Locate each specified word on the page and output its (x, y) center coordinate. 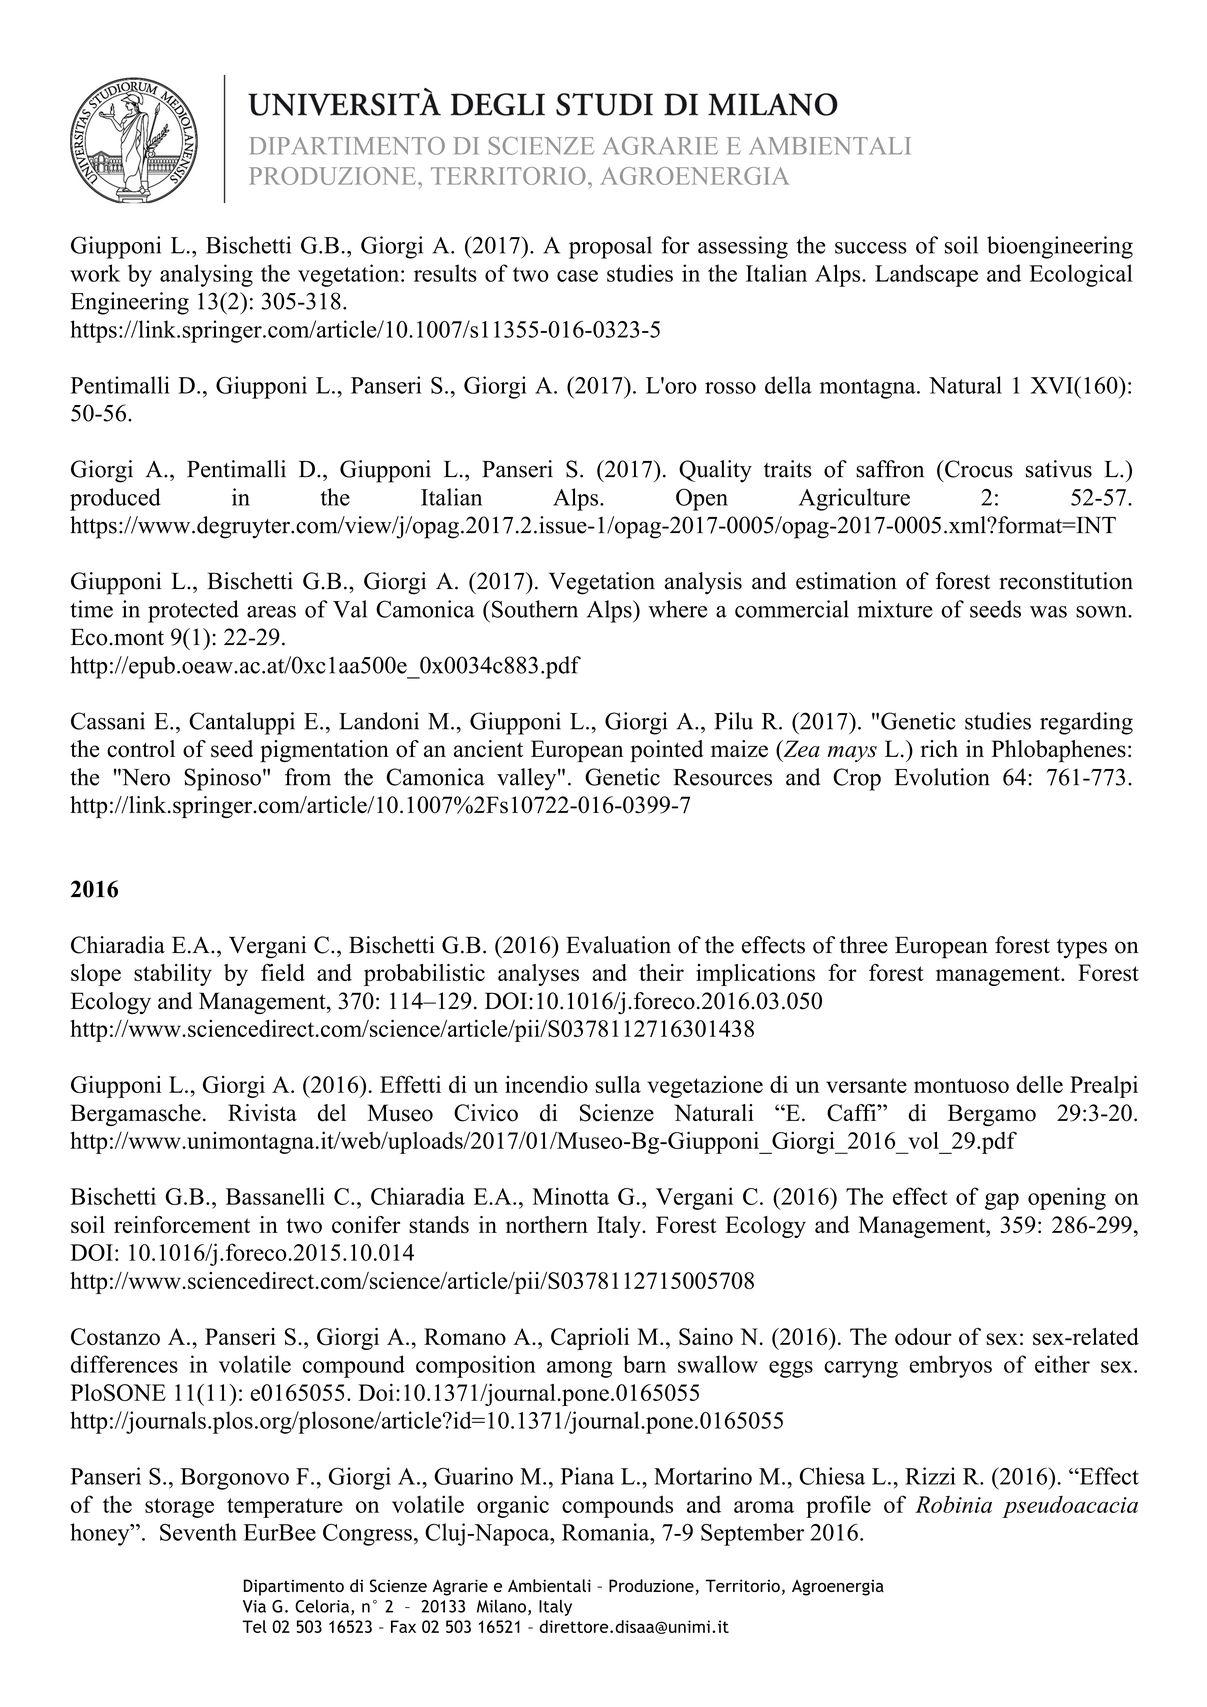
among (579, 1369)
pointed (667, 751)
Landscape (926, 275)
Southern (535, 609)
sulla (618, 1084)
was (1048, 612)
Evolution (942, 777)
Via (254, 1606)
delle (1039, 1084)
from (308, 777)
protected (193, 611)
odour (923, 1336)
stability (173, 975)
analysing (206, 275)
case (577, 276)
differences (124, 1364)
